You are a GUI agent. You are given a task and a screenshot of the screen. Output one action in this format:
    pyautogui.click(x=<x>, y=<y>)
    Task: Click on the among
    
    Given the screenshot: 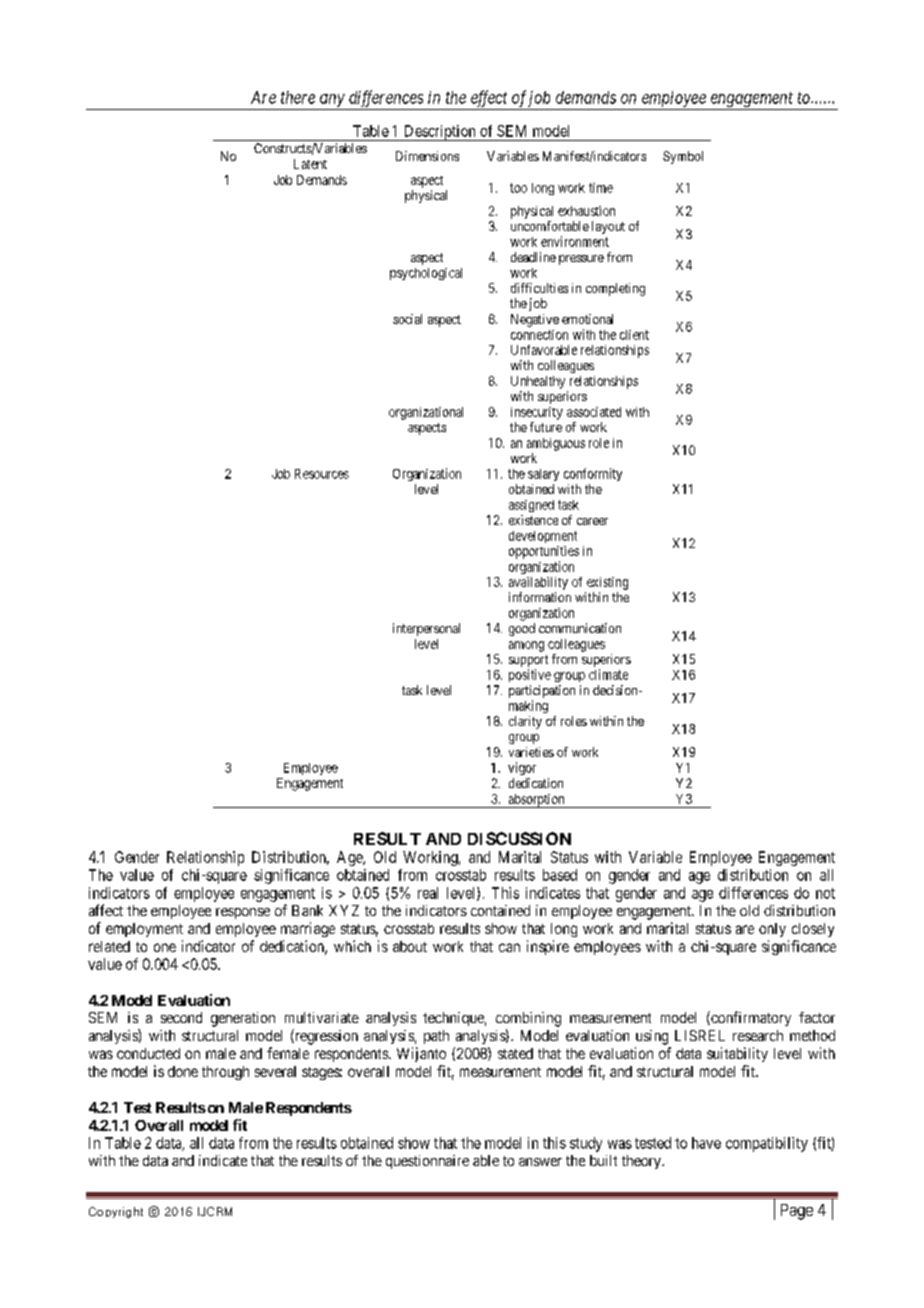 What is the action you would take?
    pyautogui.click(x=526, y=646)
